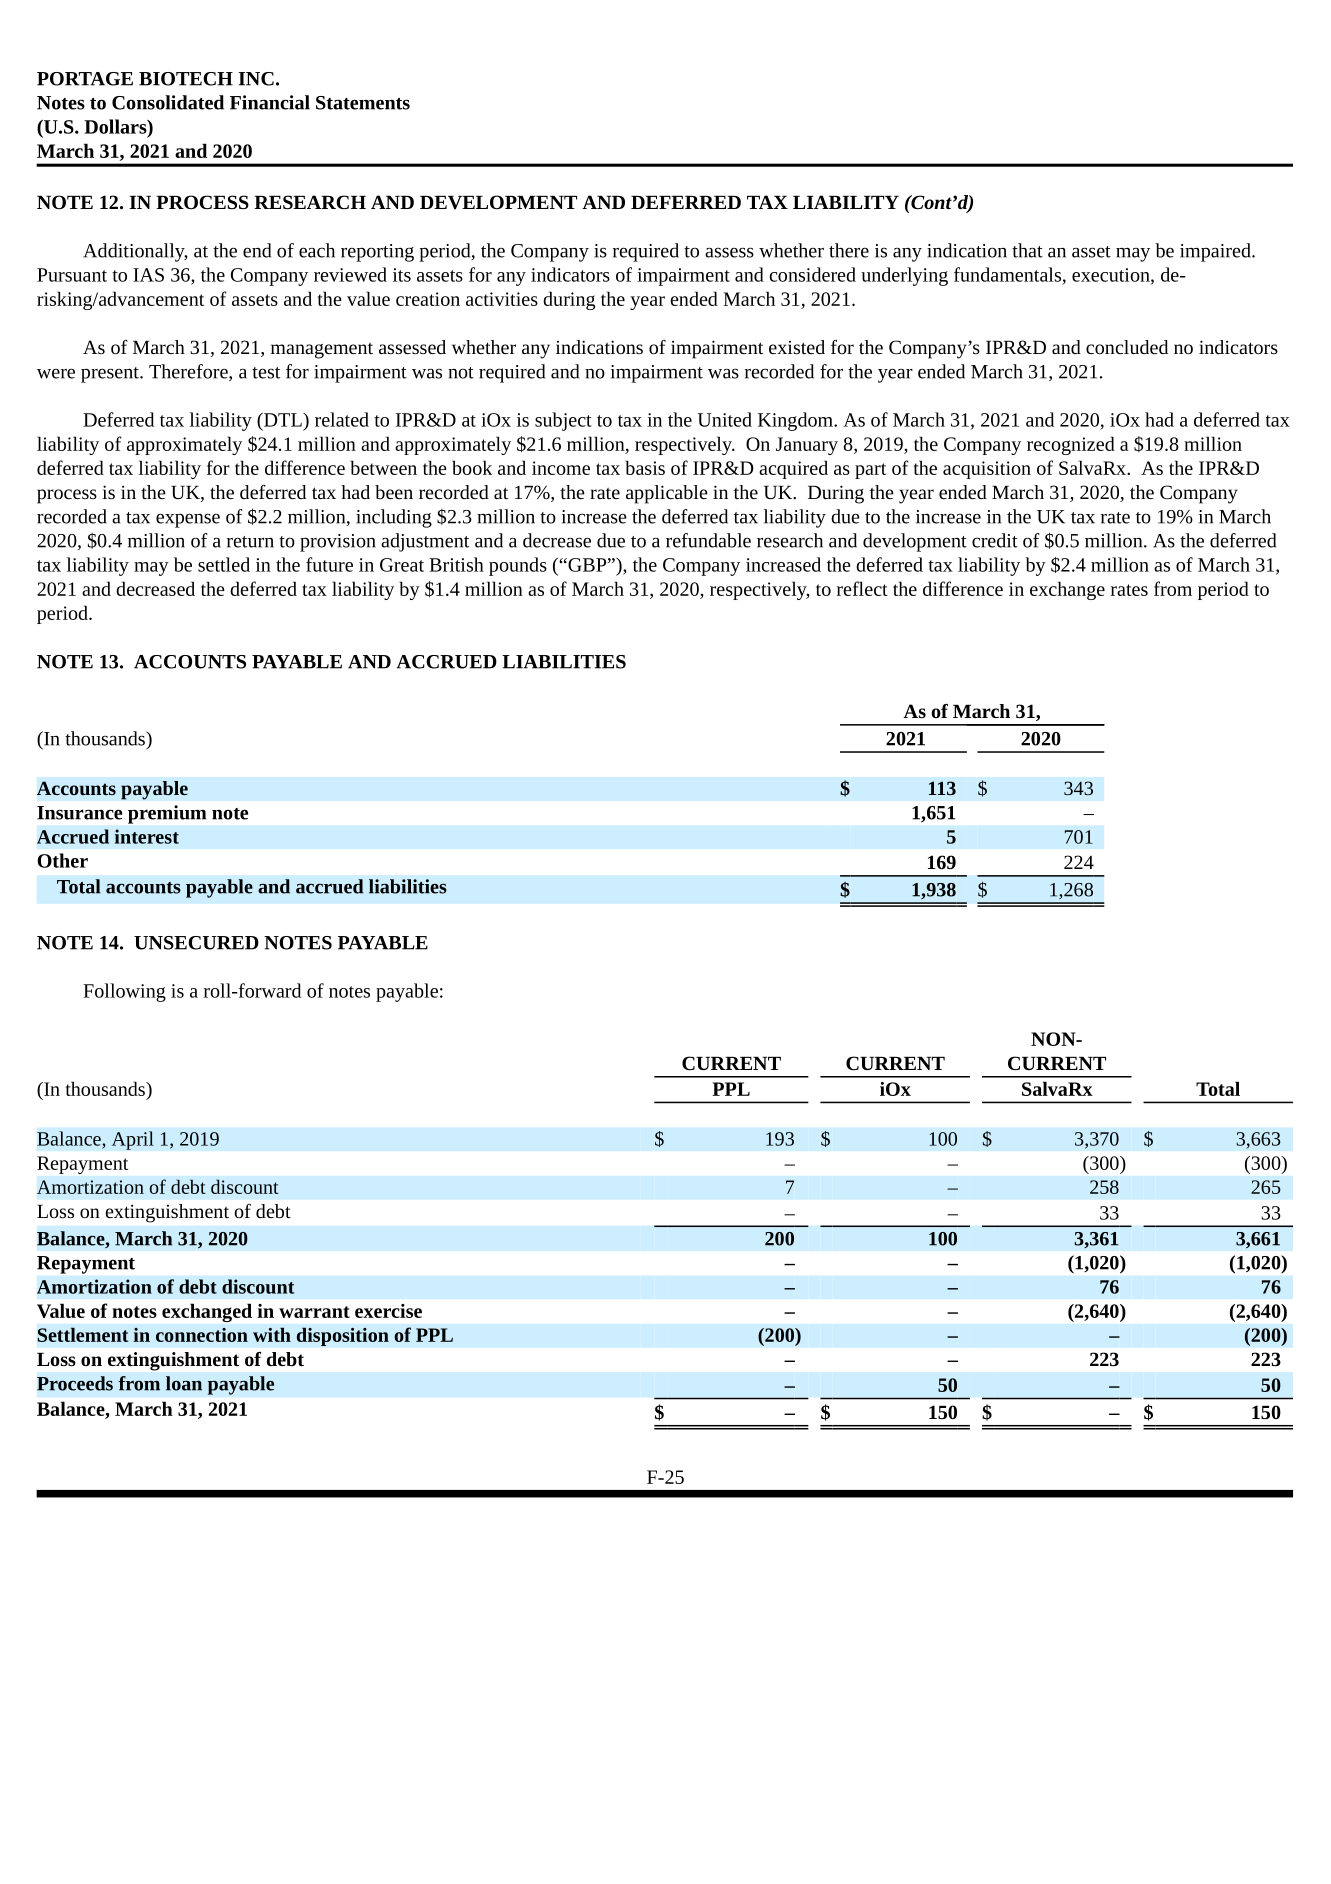  What do you see at coordinates (124, 992) in the image?
I see `Following` at bounding box center [124, 992].
